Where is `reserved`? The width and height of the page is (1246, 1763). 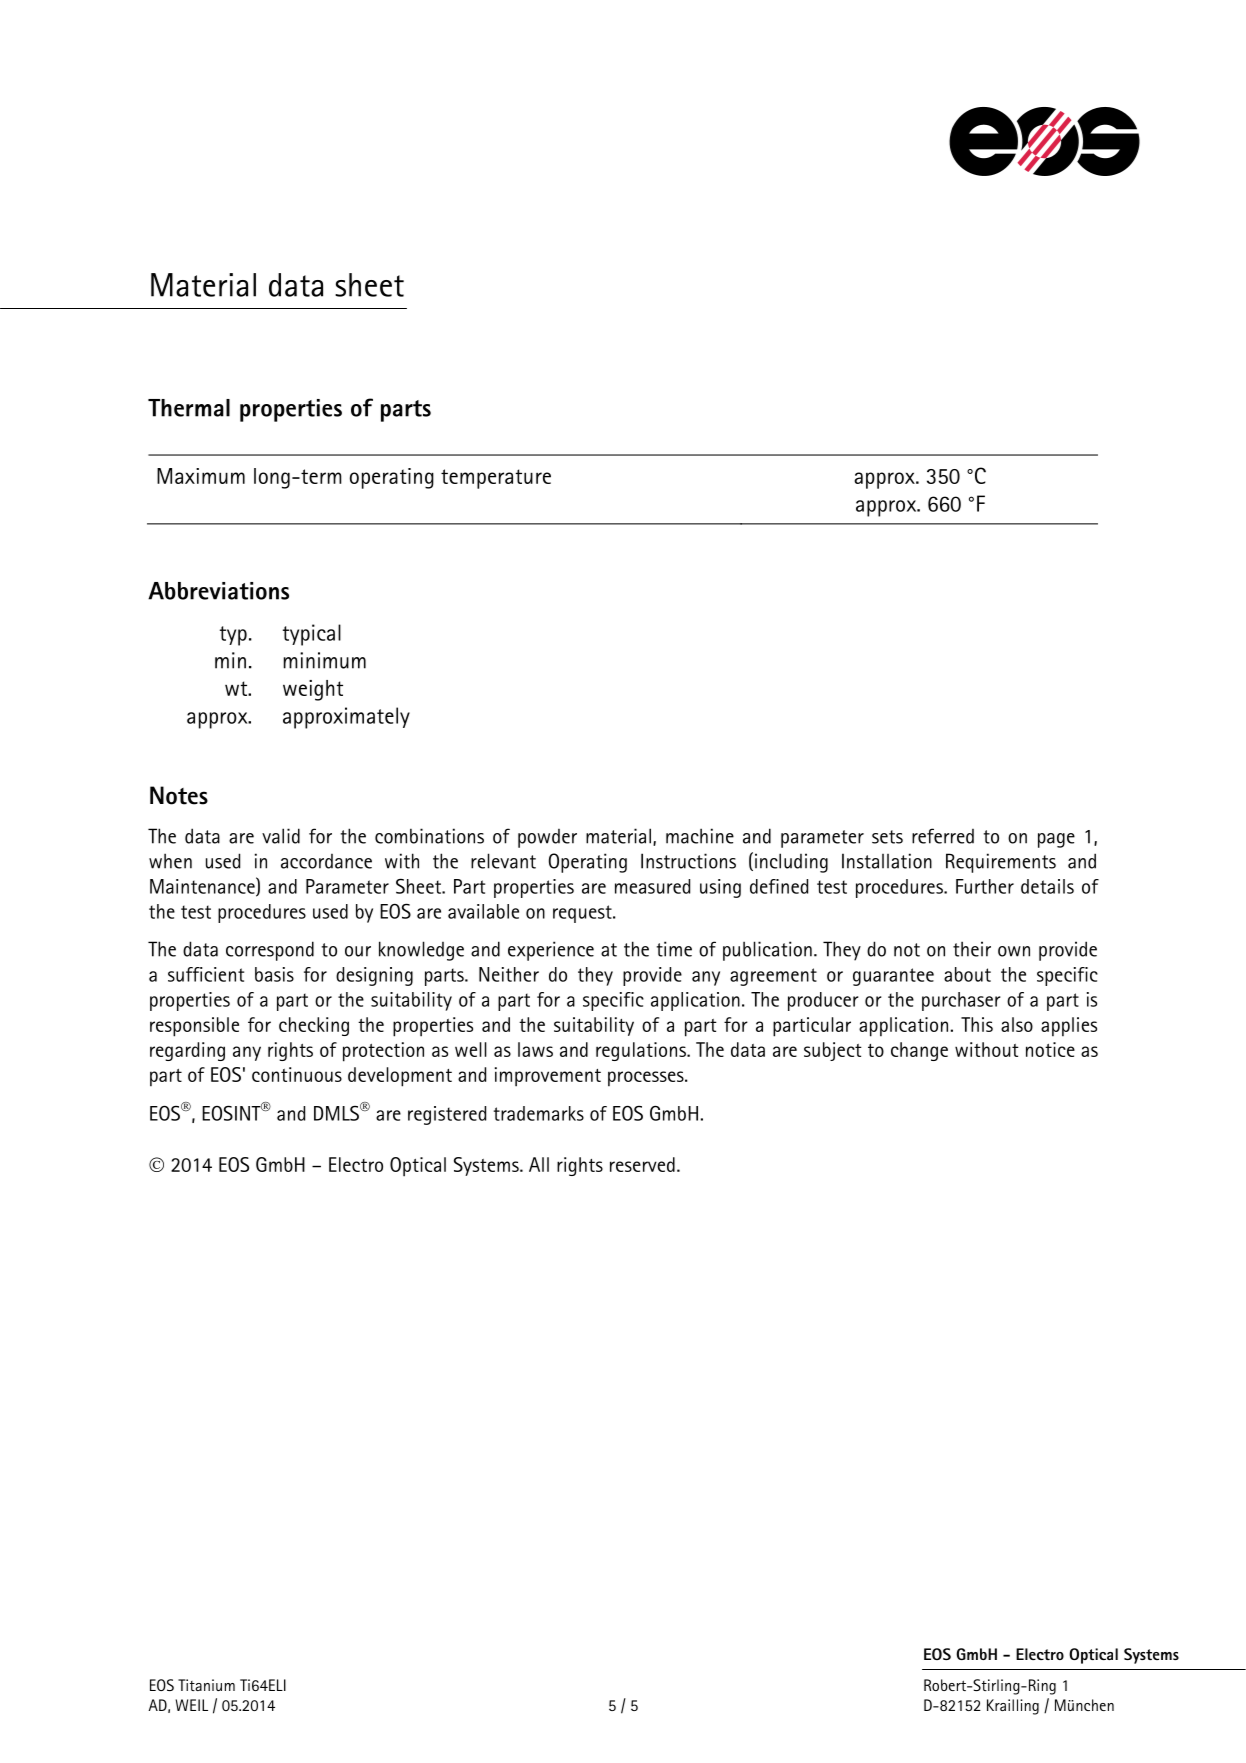
reserved is located at coordinates (642, 1164).
